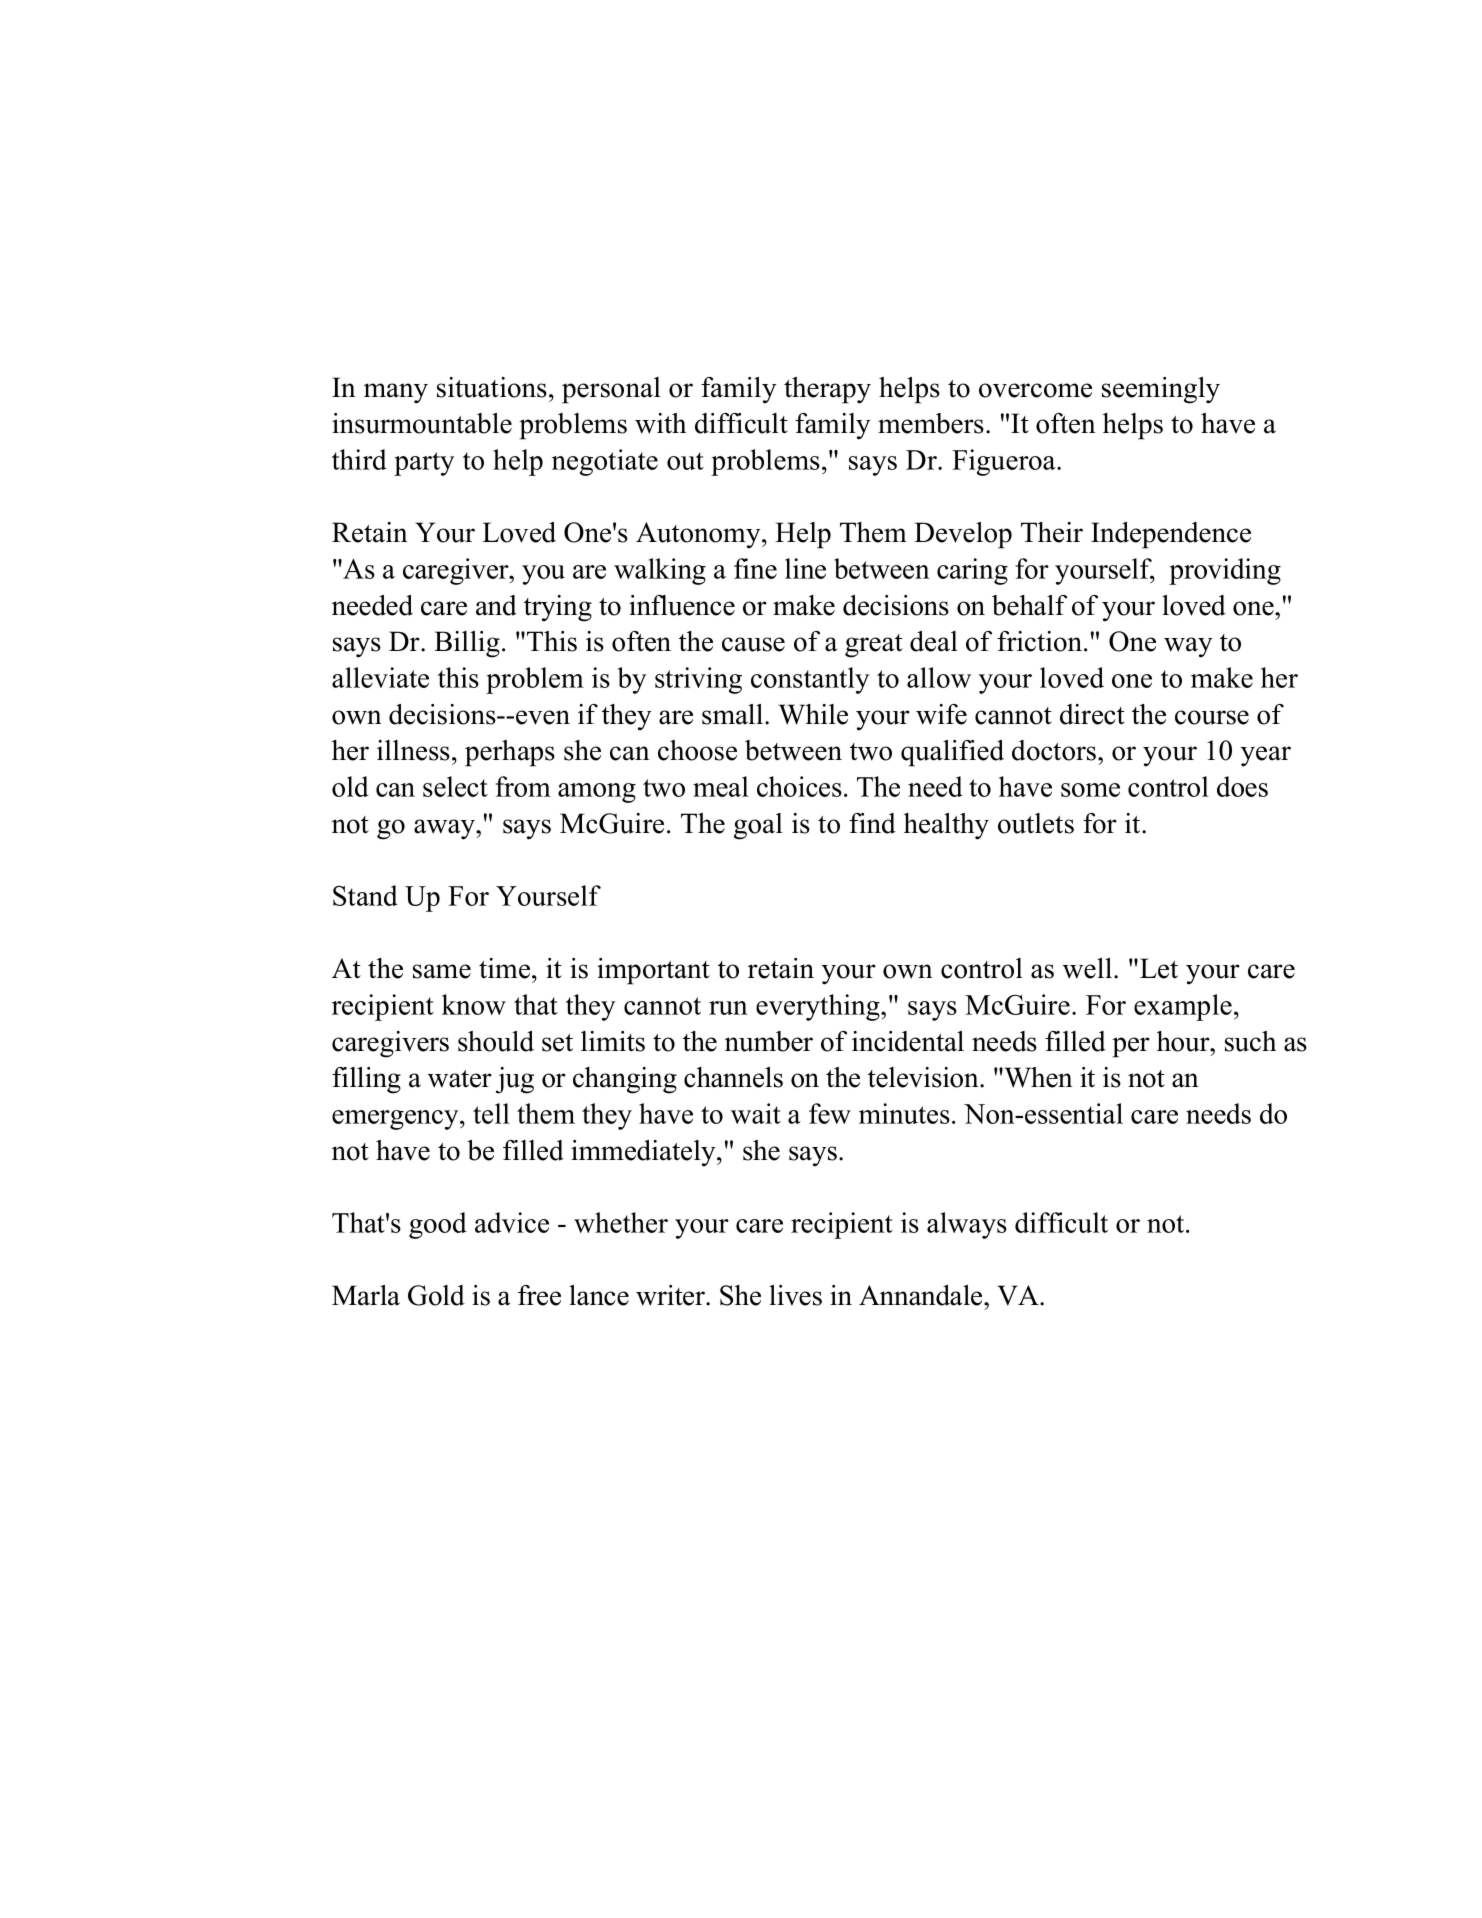 The width and height of the page is (1482, 1918). I want to click on example, so click(1183, 1007).
